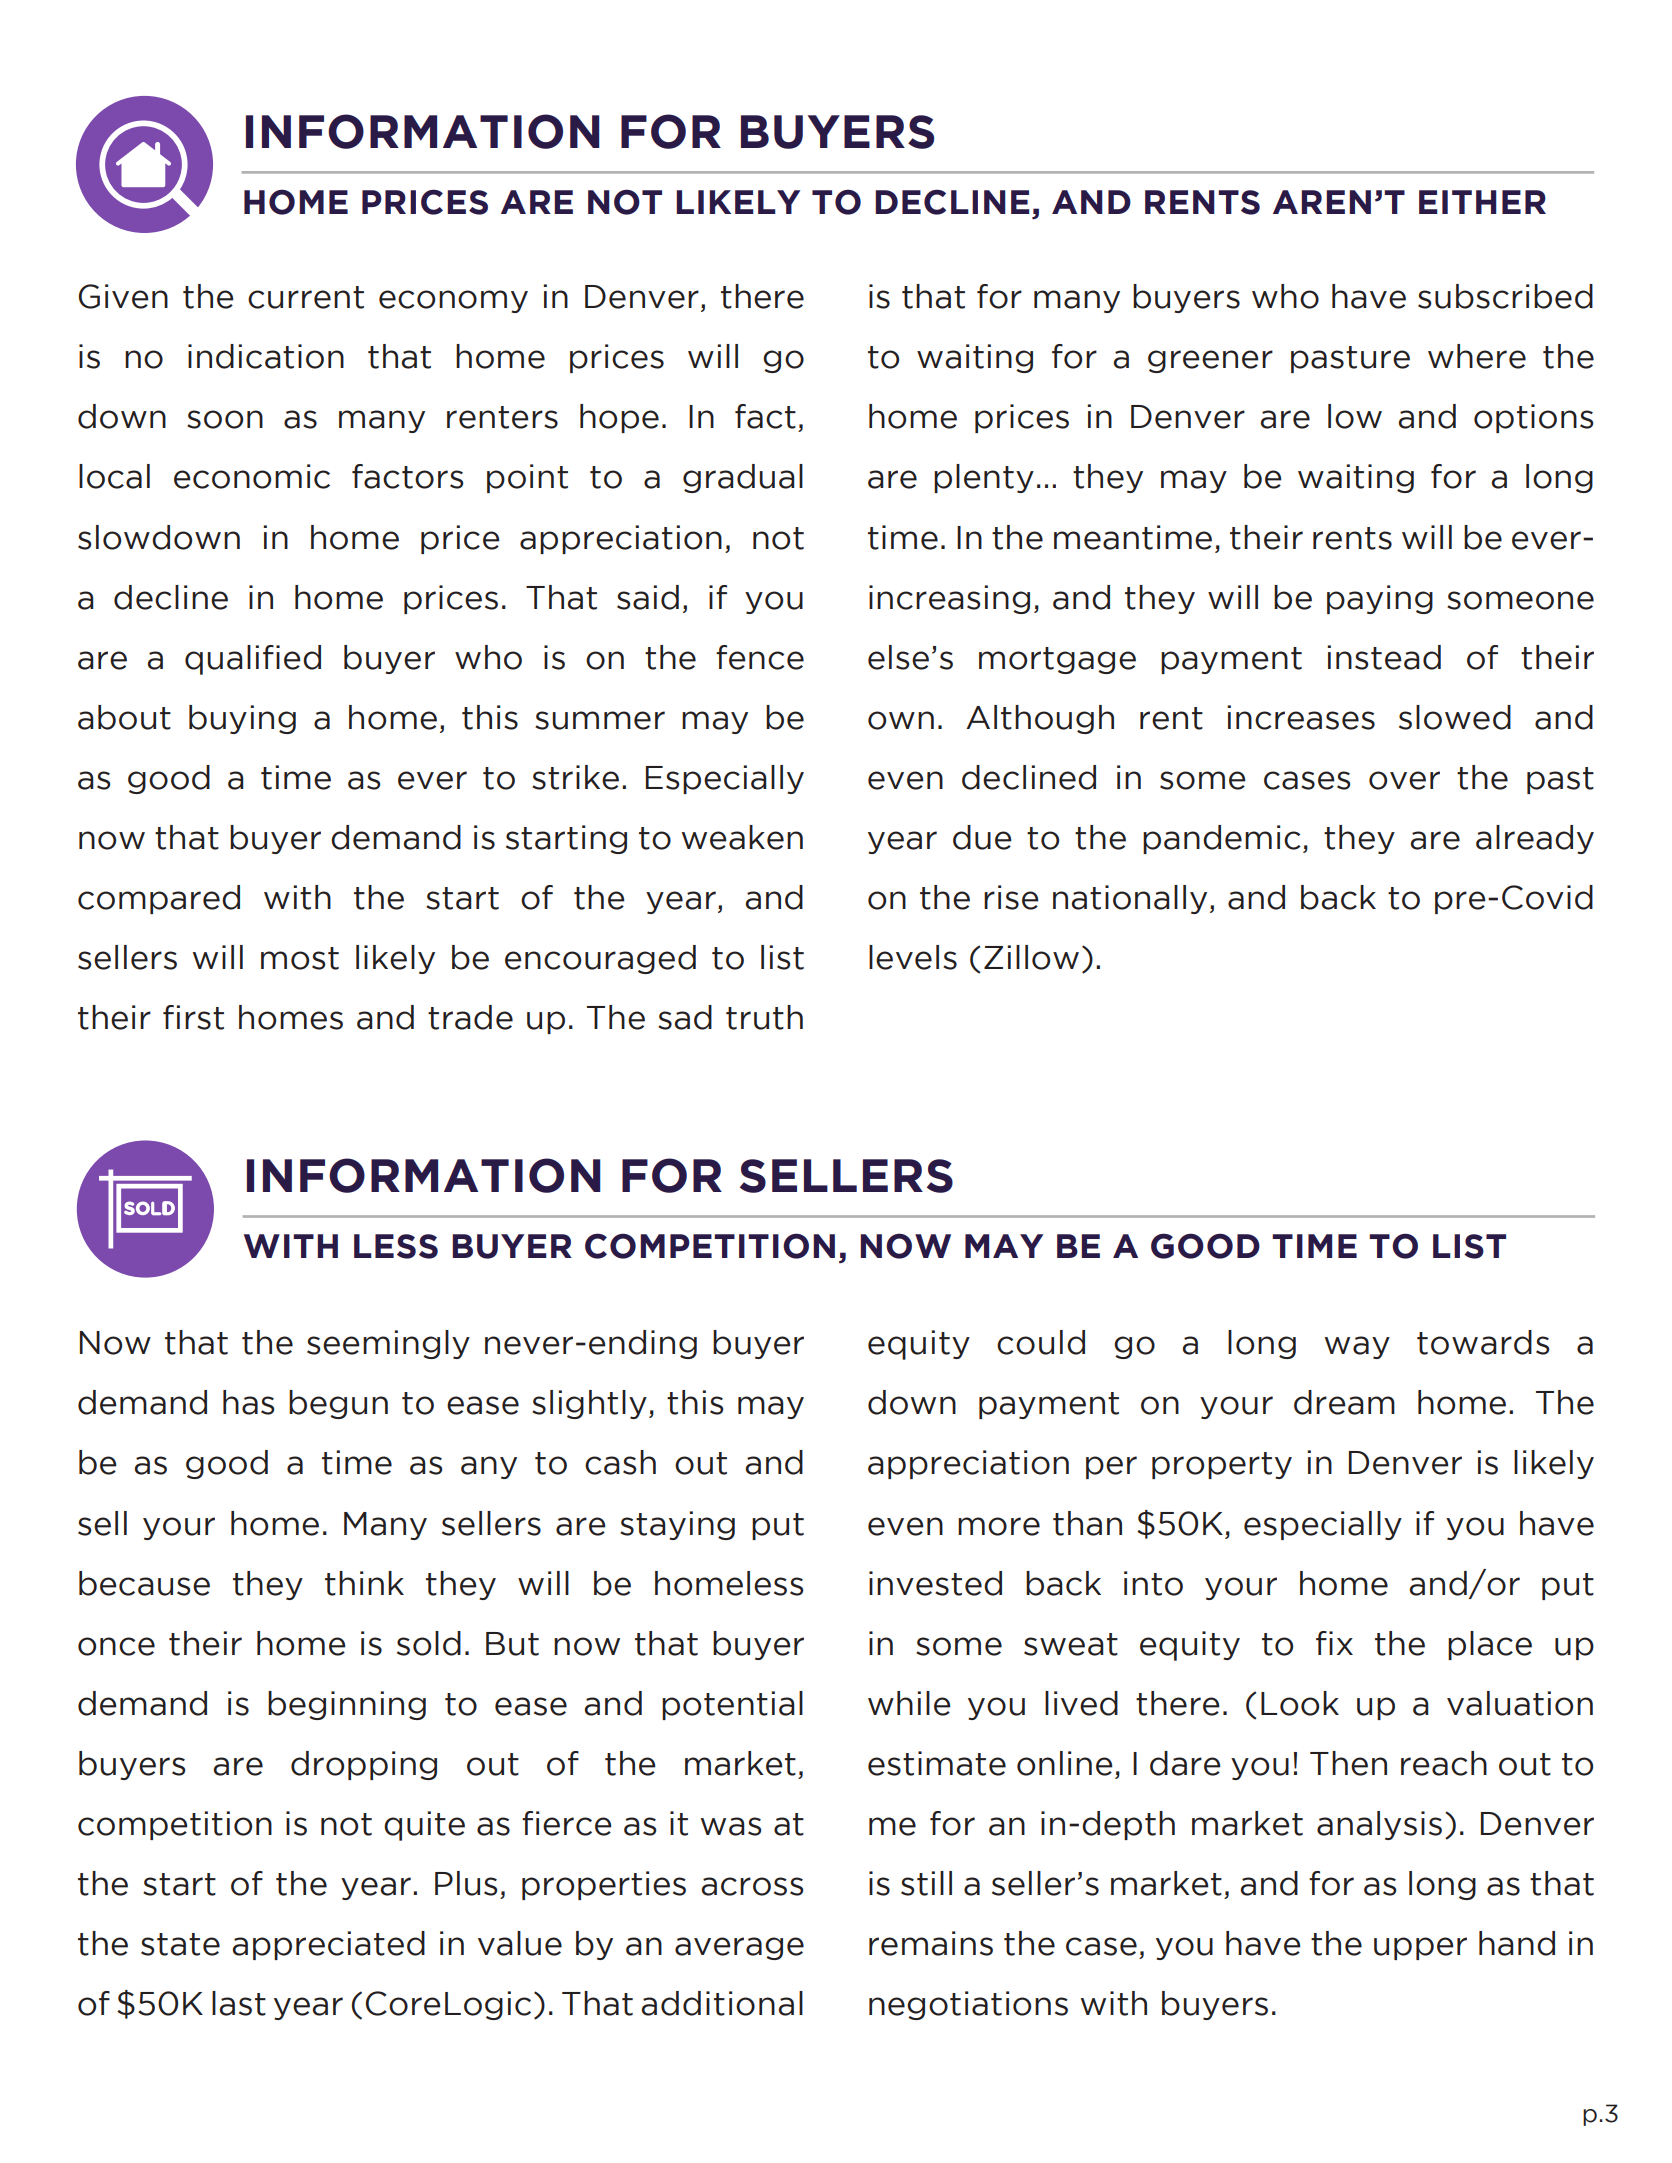 This image has height=2163, width=1672. Describe the element at coordinates (1482, 202) in the image. I see `EITHER` at that location.
